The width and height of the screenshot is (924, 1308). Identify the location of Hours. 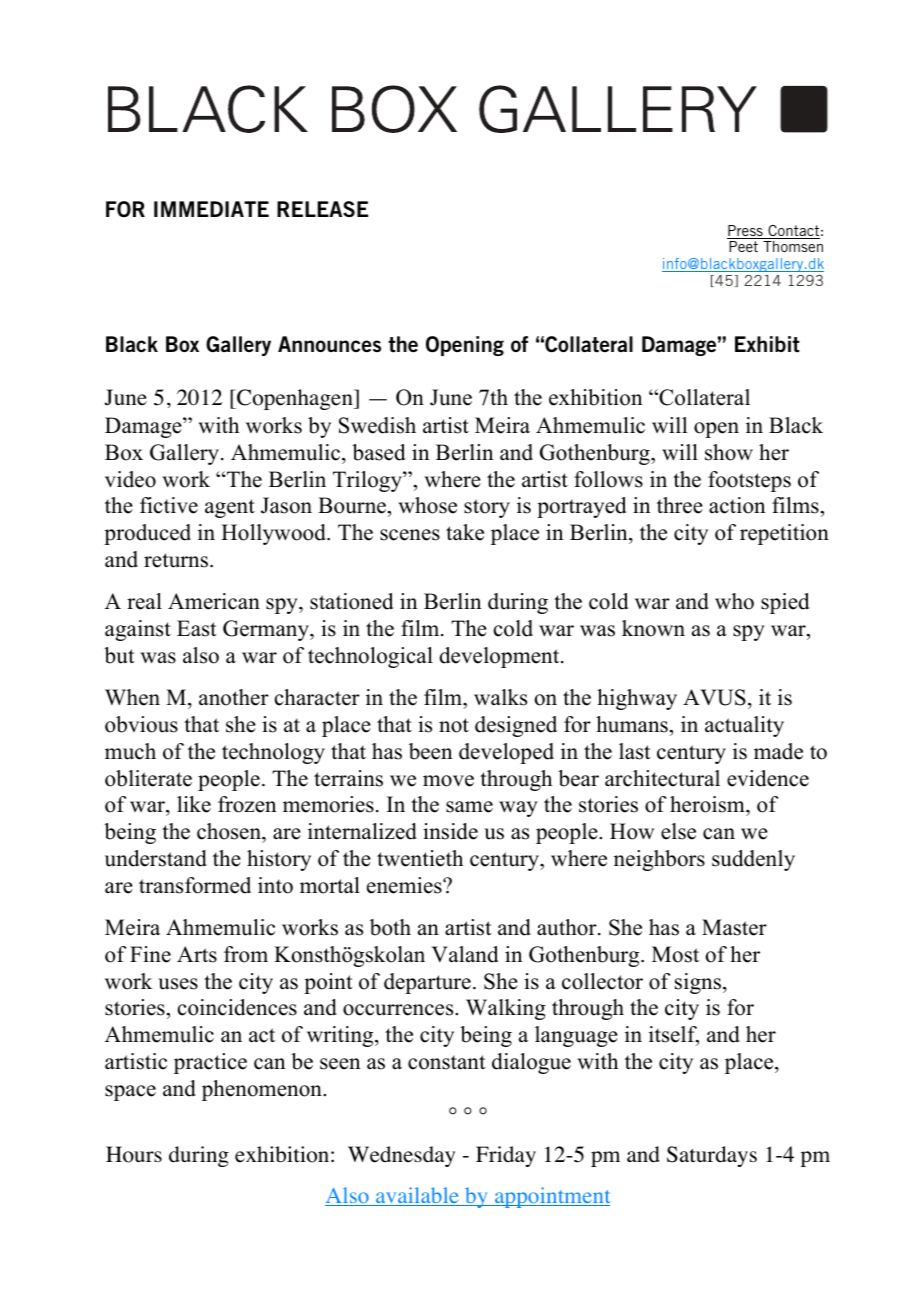
(134, 1154).
